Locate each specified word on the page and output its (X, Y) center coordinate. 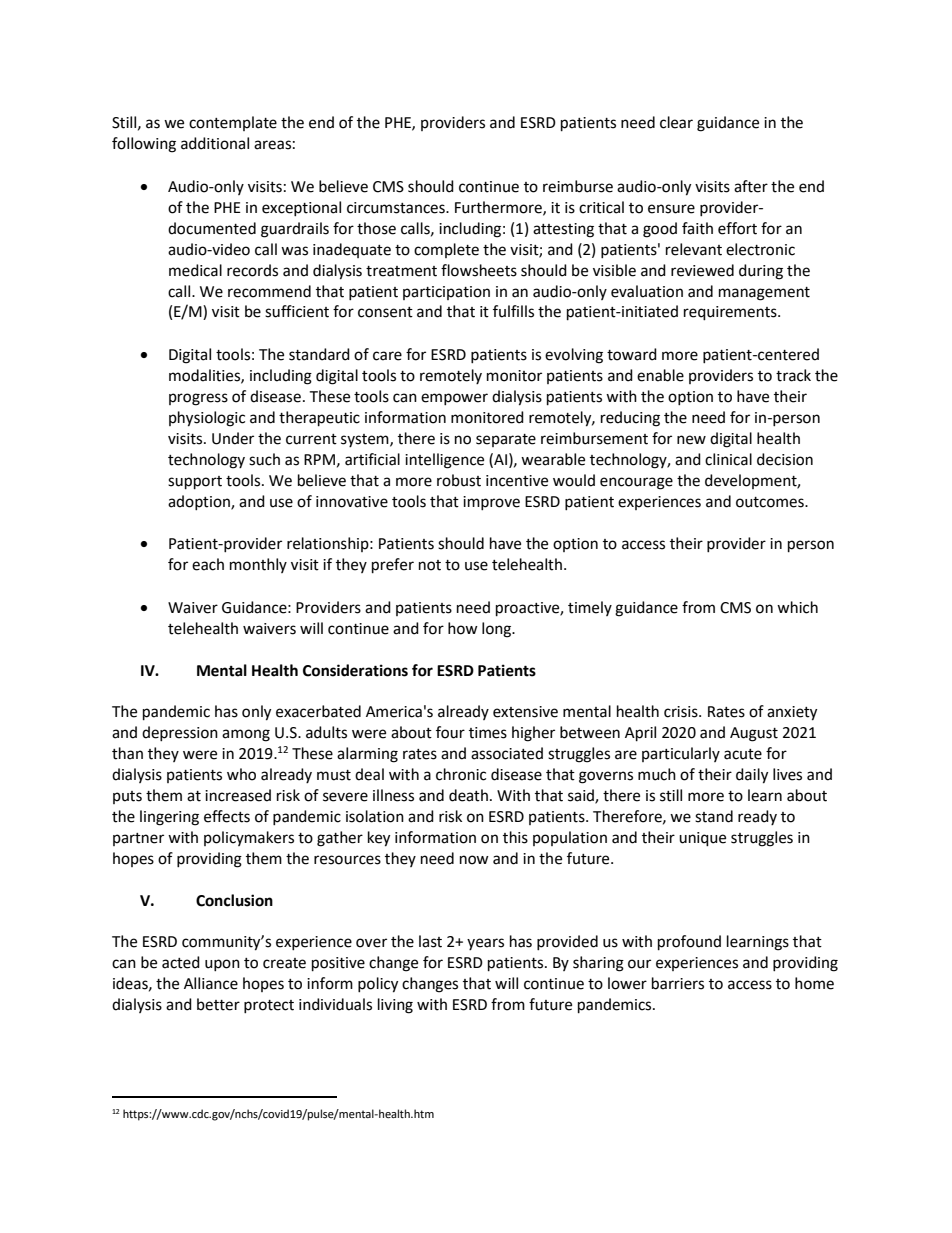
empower (454, 399)
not (430, 565)
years (485, 944)
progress (198, 399)
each (208, 564)
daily (752, 776)
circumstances (397, 208)
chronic (461, 774)
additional (215, 143)
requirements (731, 313)
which (797, 607)
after (751, 186)
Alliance (211, 983)
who (241, 774)
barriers (678, 983)
